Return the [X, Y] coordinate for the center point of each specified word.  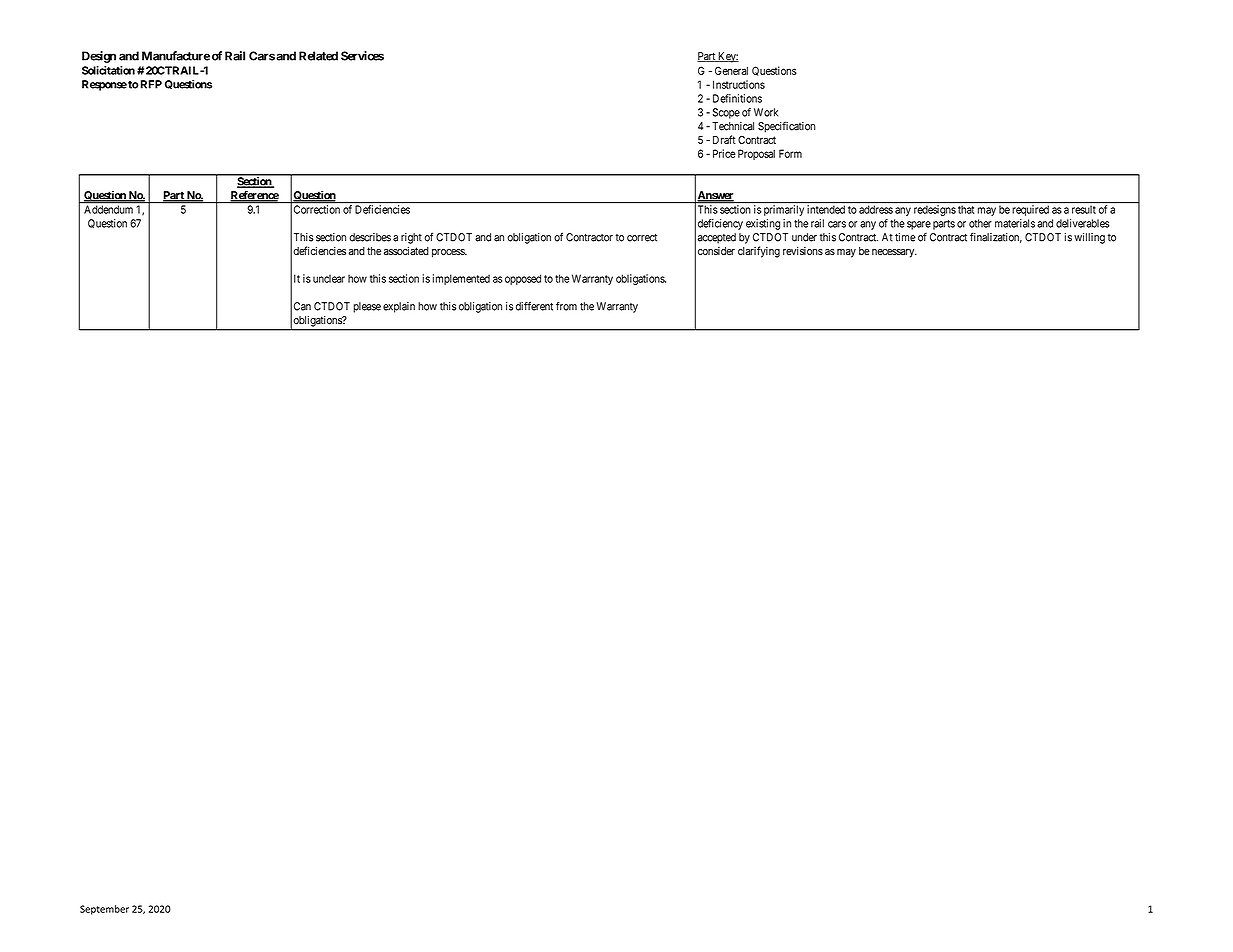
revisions [803, 251]
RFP [150, 84]
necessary [894, 253]
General [731, 70]
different [534, 306]
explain [399, 307]
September [104, 910]
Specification [786, 127]
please [367, 307]
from [566, 306]
